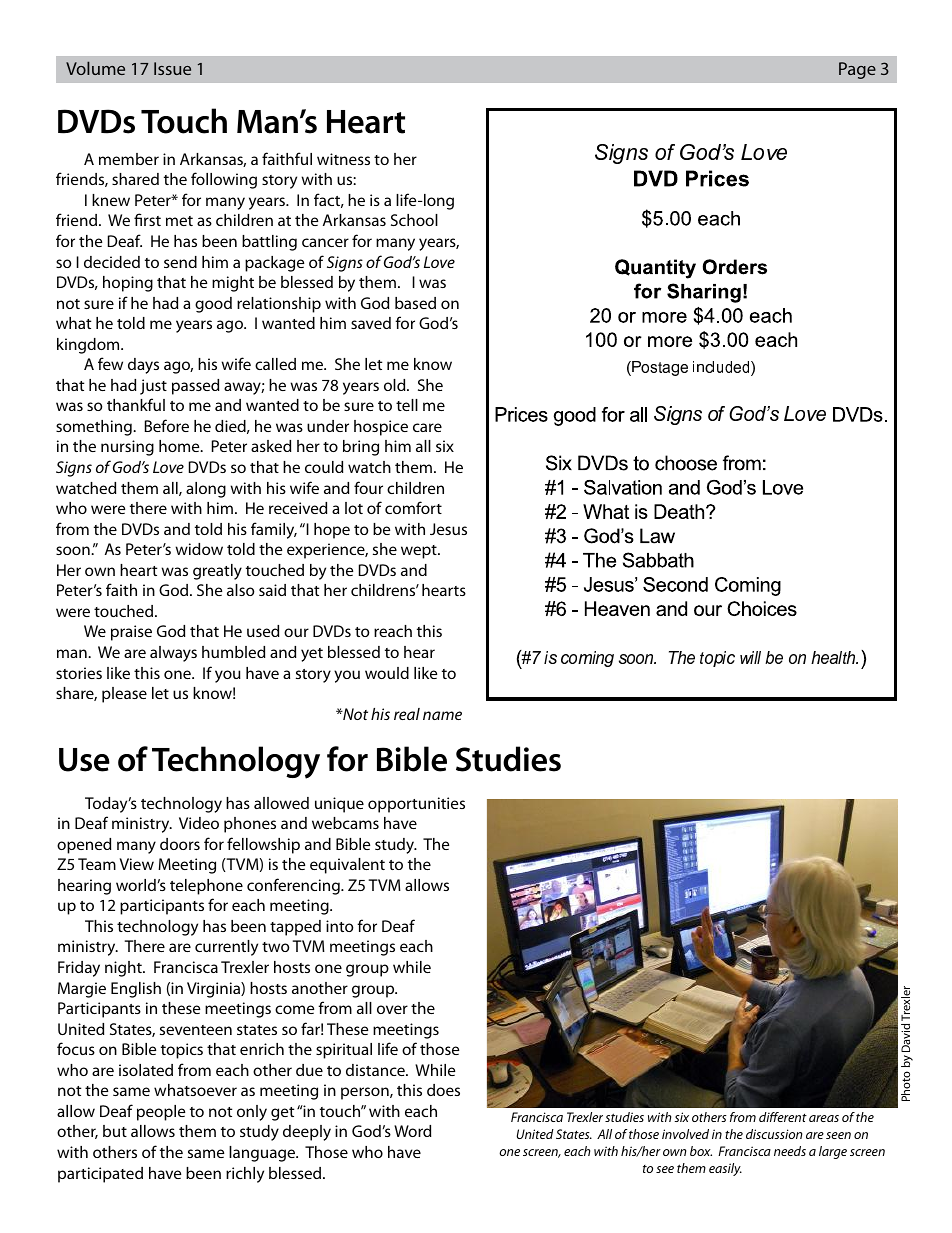  Describe the element at coordinates (343, 159) in the page. I see `witness` at that location.
